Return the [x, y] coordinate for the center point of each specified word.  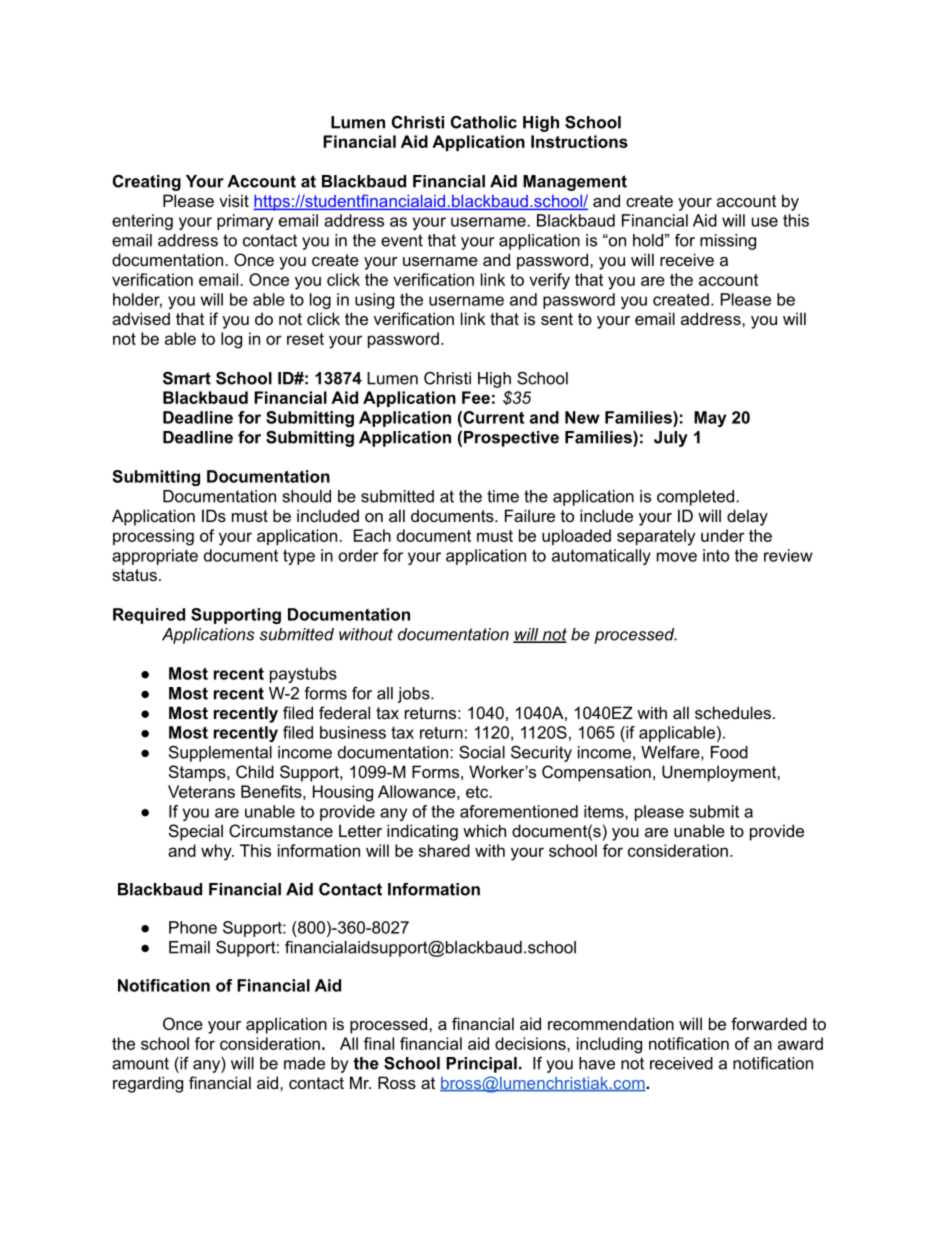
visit [234, 200]
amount [140, 1063]
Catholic [484, 122]
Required [149, 616]
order [359, 555]
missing [728, 242]
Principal [481, 1065]
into [716, 555]
